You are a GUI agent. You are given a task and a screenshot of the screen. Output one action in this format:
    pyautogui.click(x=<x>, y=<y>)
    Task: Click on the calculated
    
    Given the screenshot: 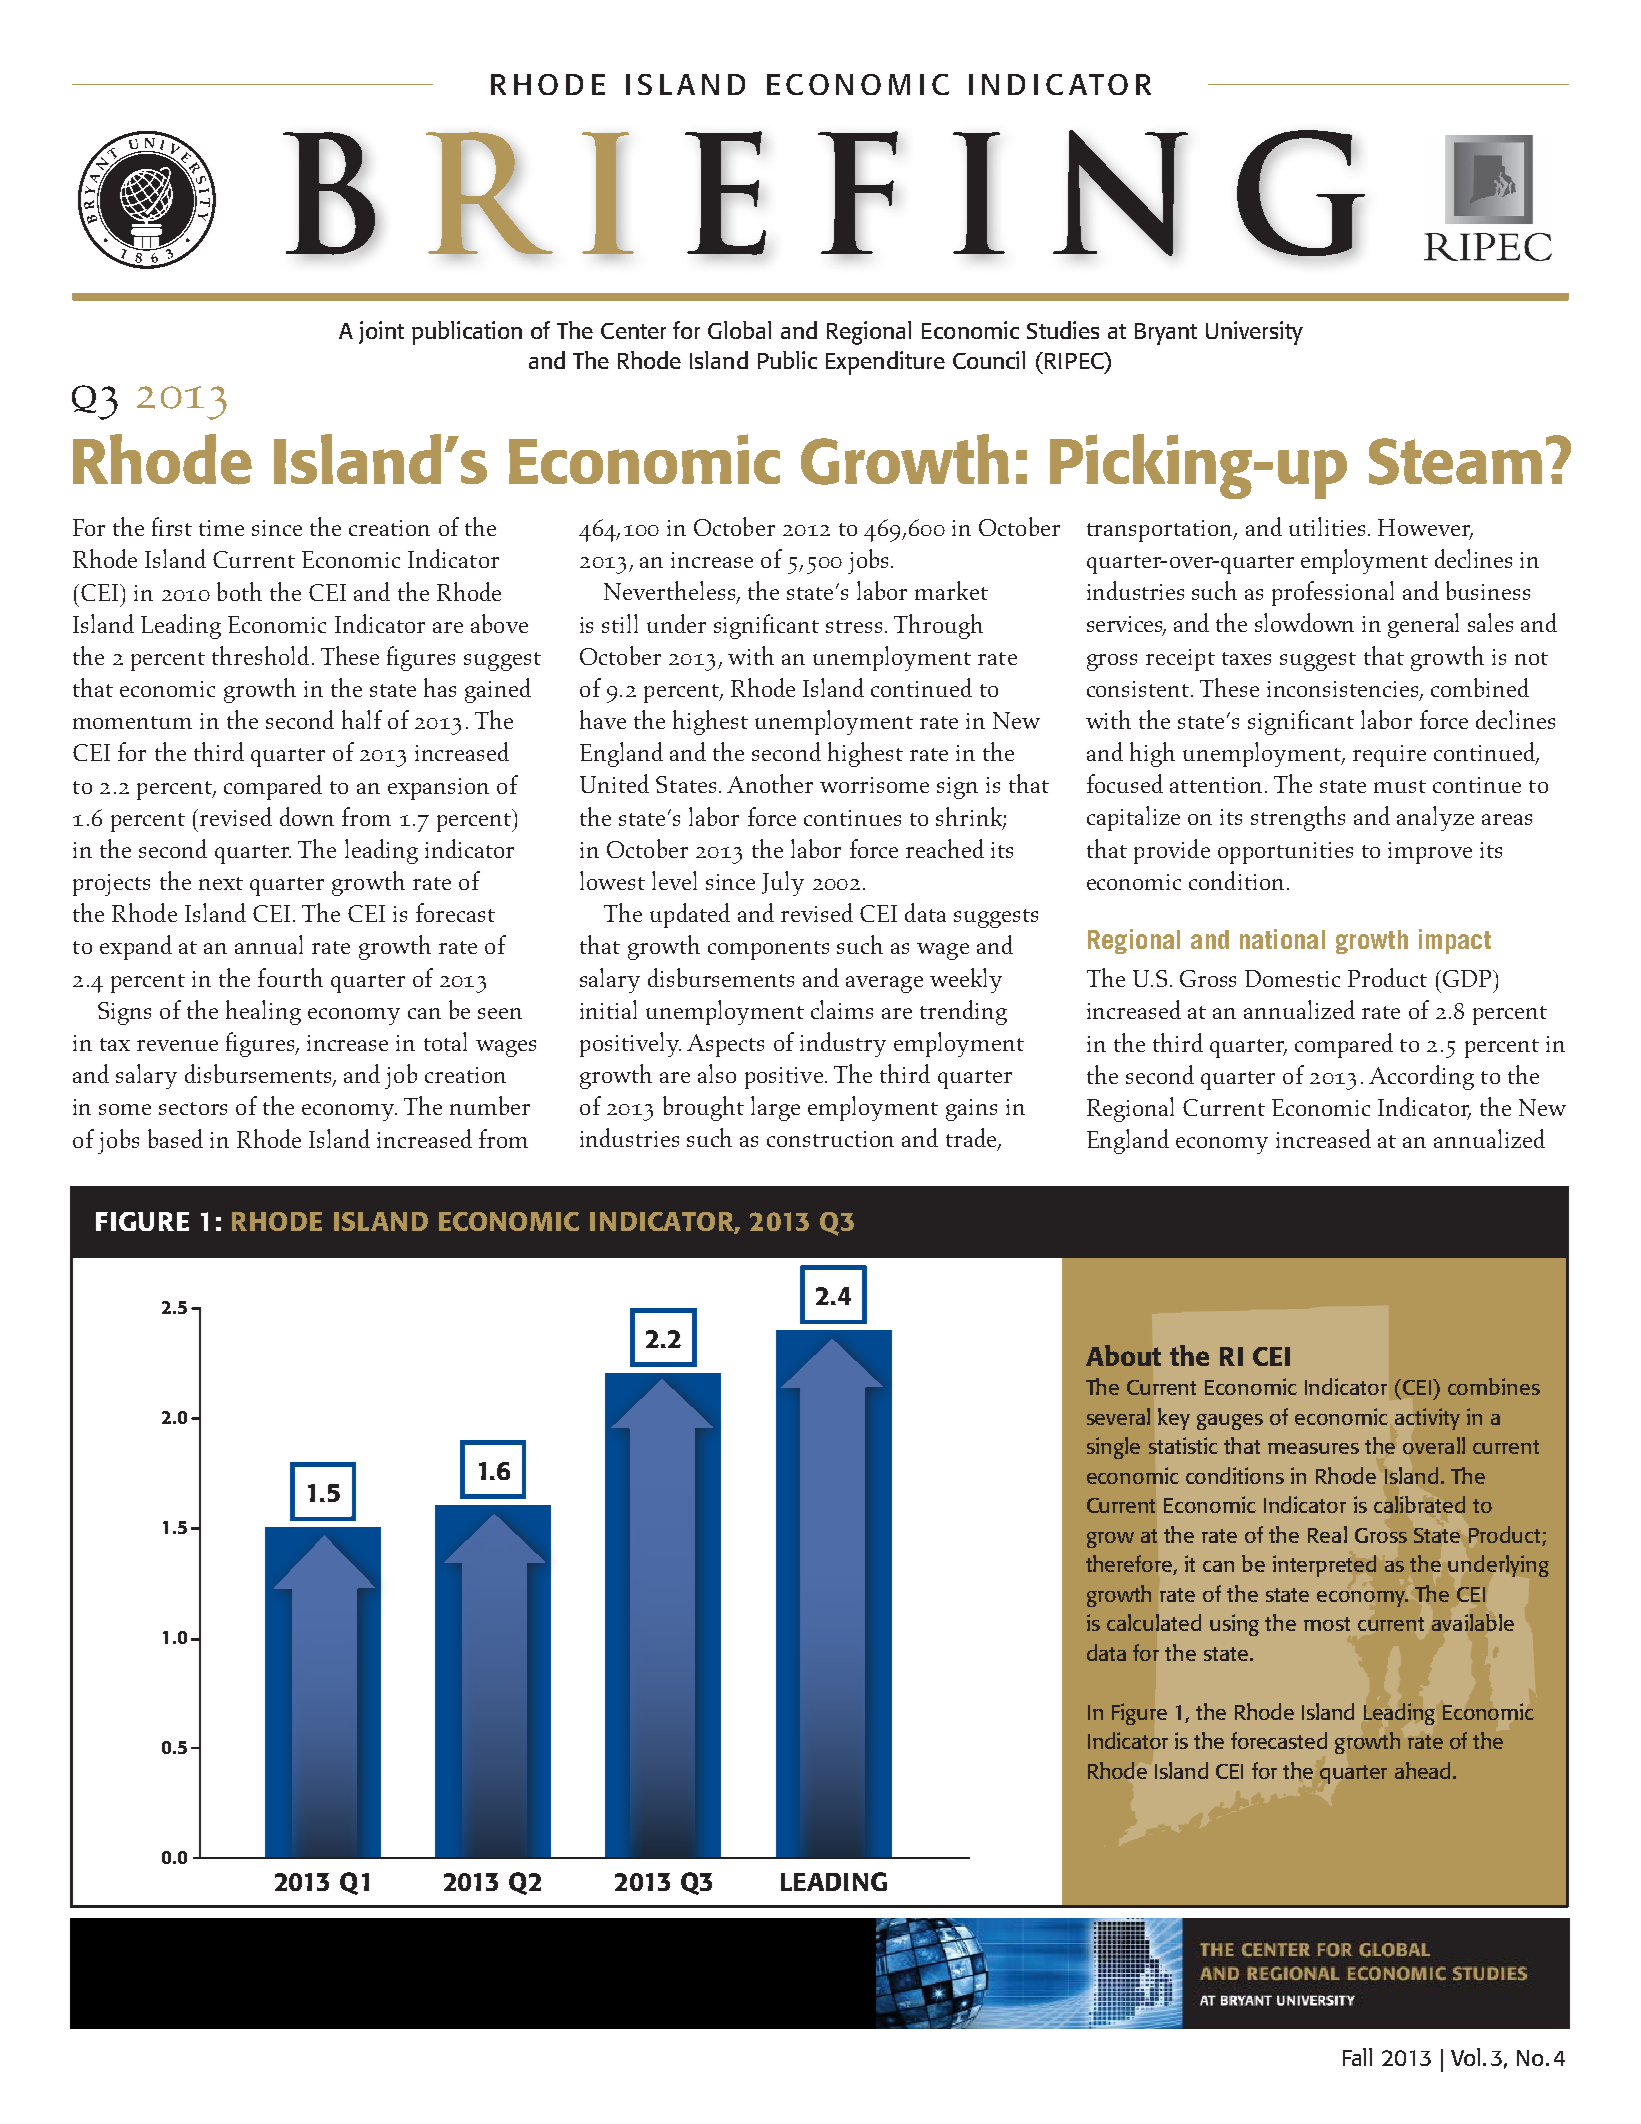 What is the action you would take?
    pyautogui.click(x=1154, y=1622)
